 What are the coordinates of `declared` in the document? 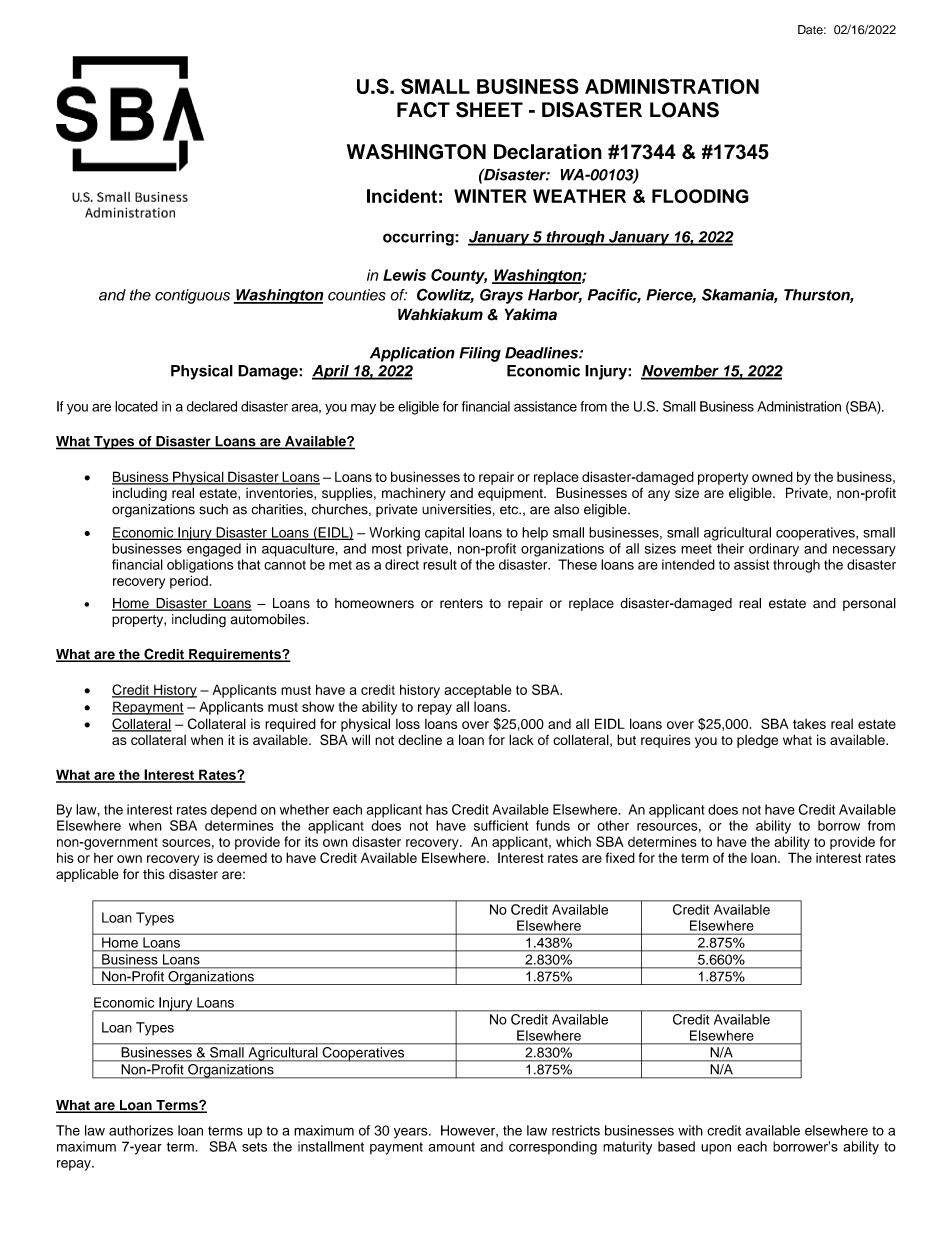 It's located at (212, 406).
